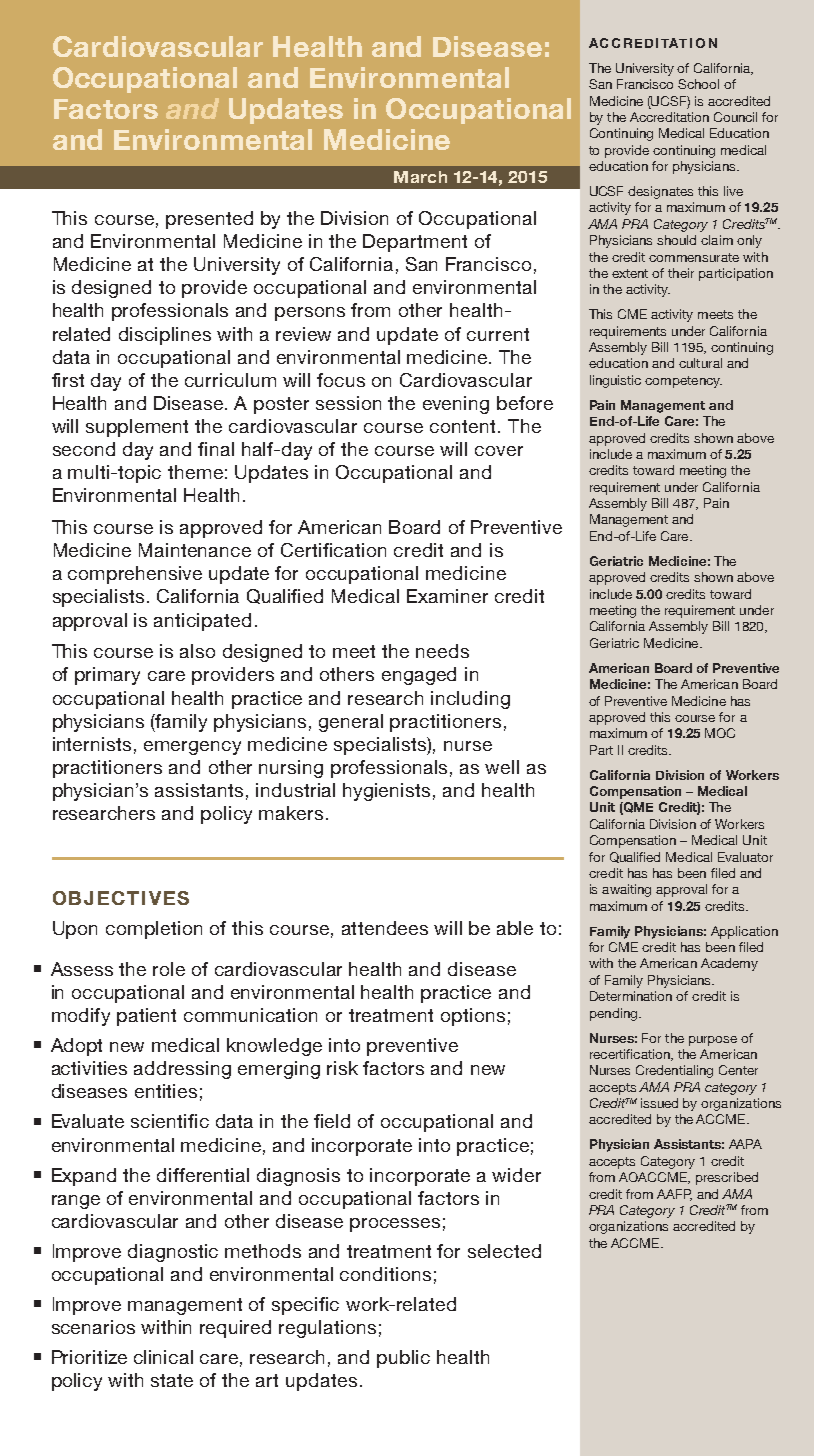 The height and width of the screenshot is (1456, 814). What do you see at coordinates (351, 723) in the screenshot?
I see `general` at bounding box center [351, 723].
